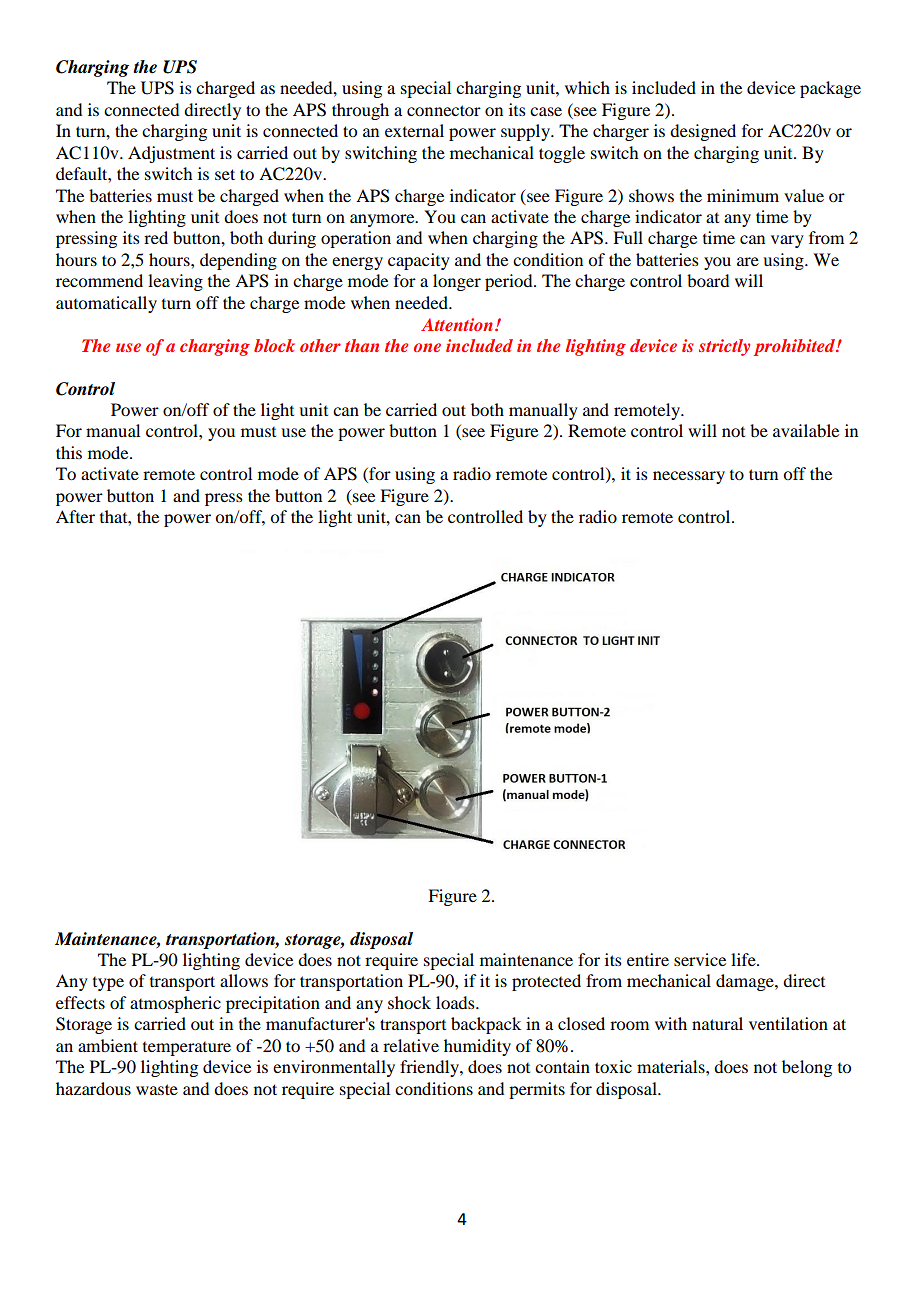 The width and height of the screenshot is (924, 1308). What do you see at coordinates (744, 959) in the screenshot?
I see `life` at bounding box center [744, 959].
